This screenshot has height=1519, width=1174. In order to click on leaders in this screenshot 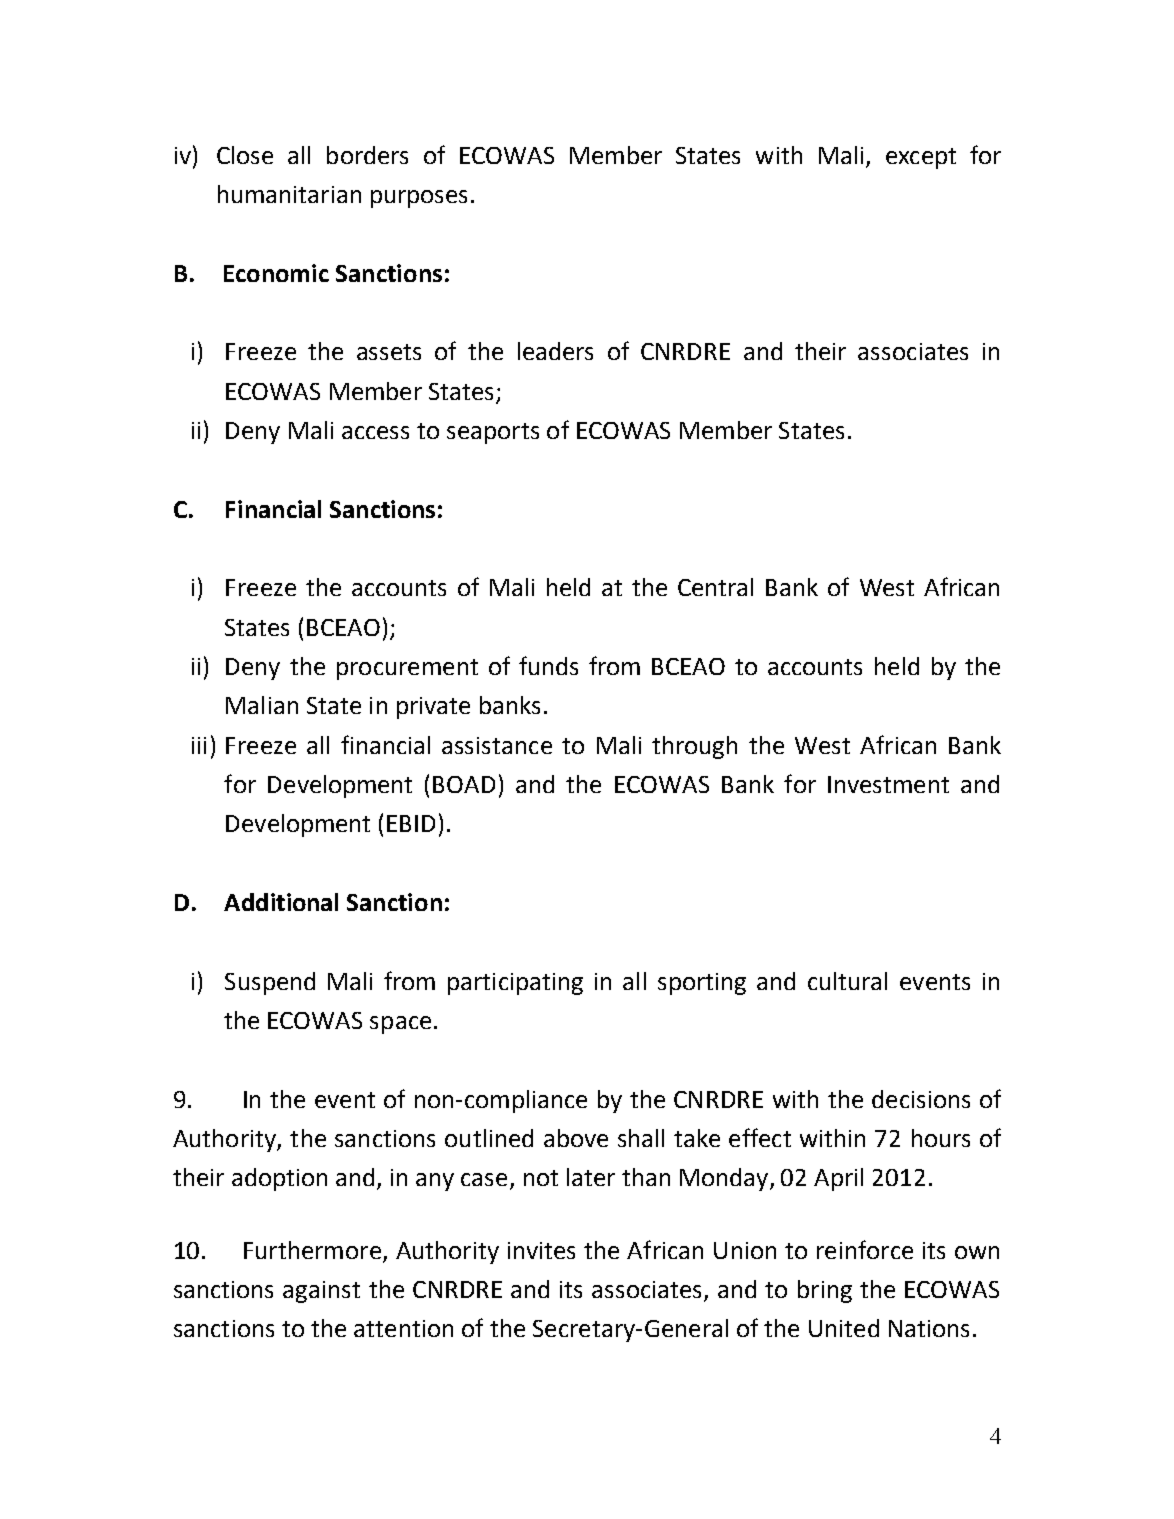, I will do `click(555, 351)`.
